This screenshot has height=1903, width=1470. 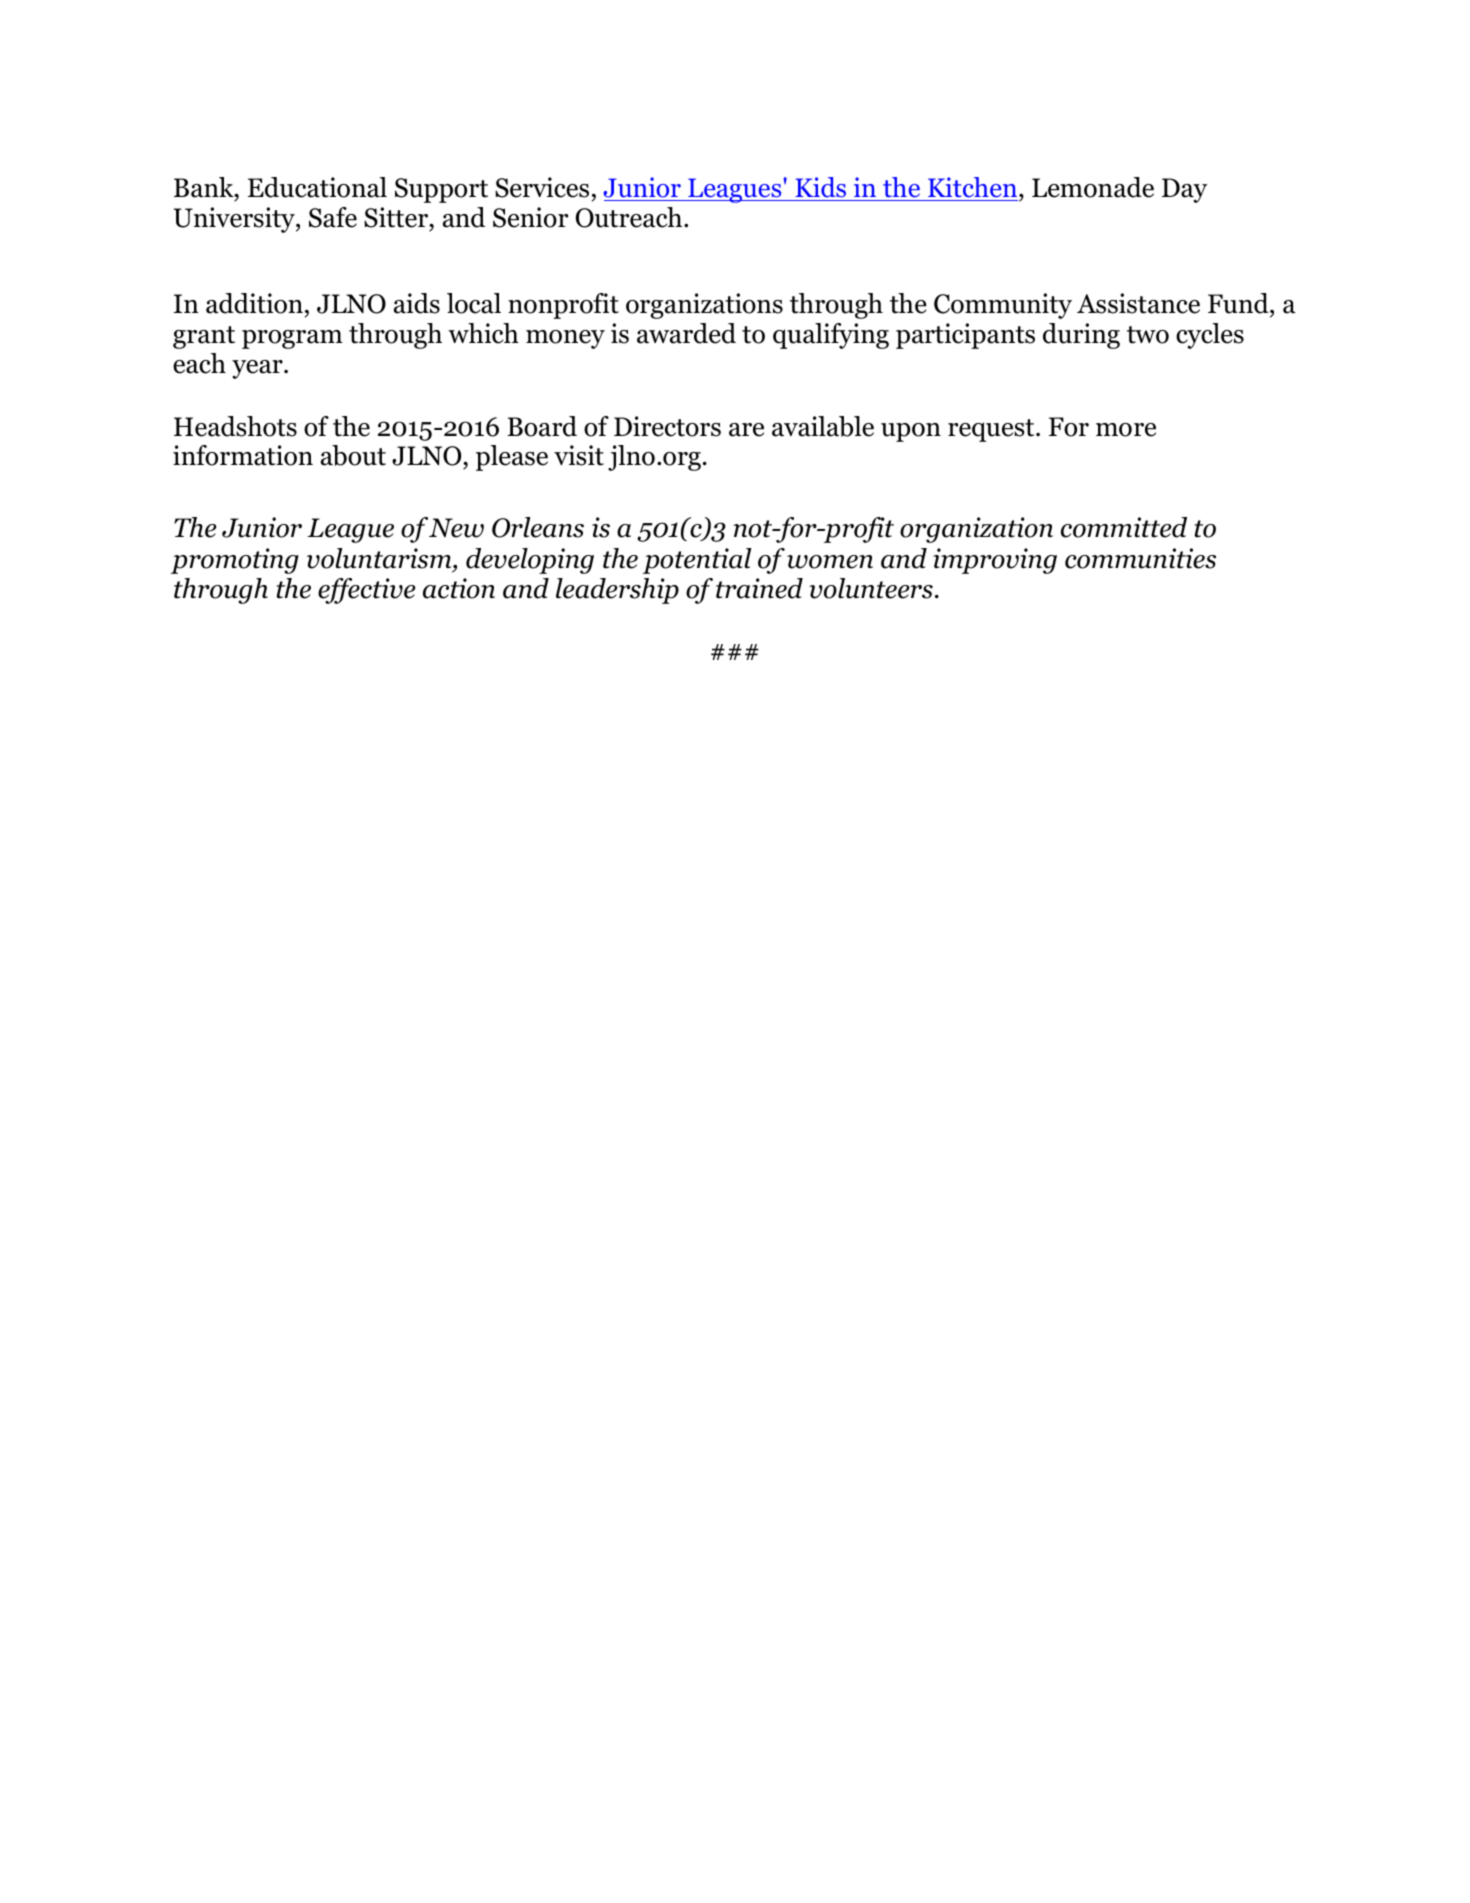 What do you see at coordinates (1093, 187) in the screenshot?
I see `Lemonade` at bounding box center [1093, 187].
